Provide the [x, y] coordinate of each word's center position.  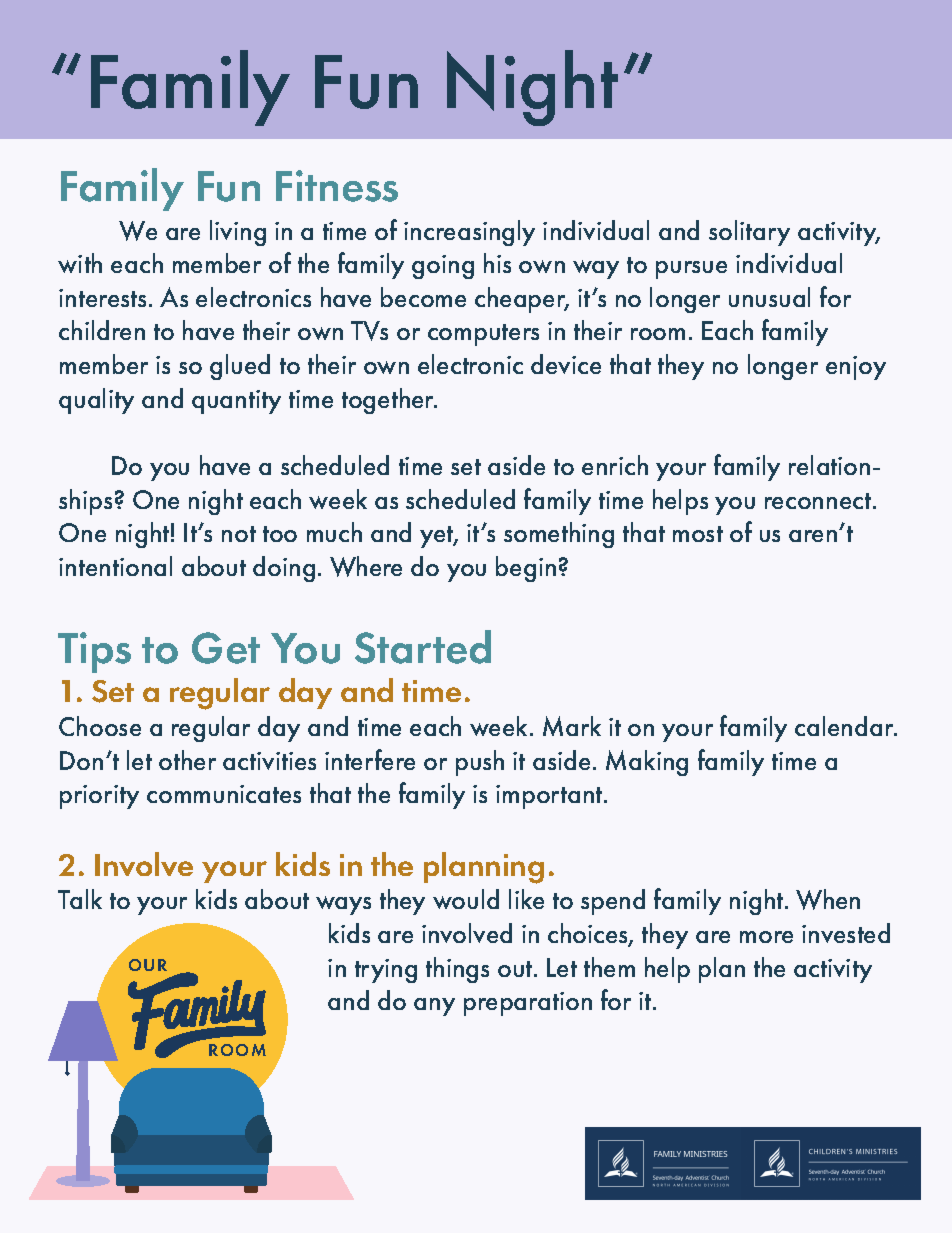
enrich [615, 465]
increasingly [469, 233]
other [187, 760]
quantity [236, 402]
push [480, 763]
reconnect [819, 501]
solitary [749, 233]
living [238, 233]
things [457, 970]
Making [647, 763]
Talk [80, 899]
